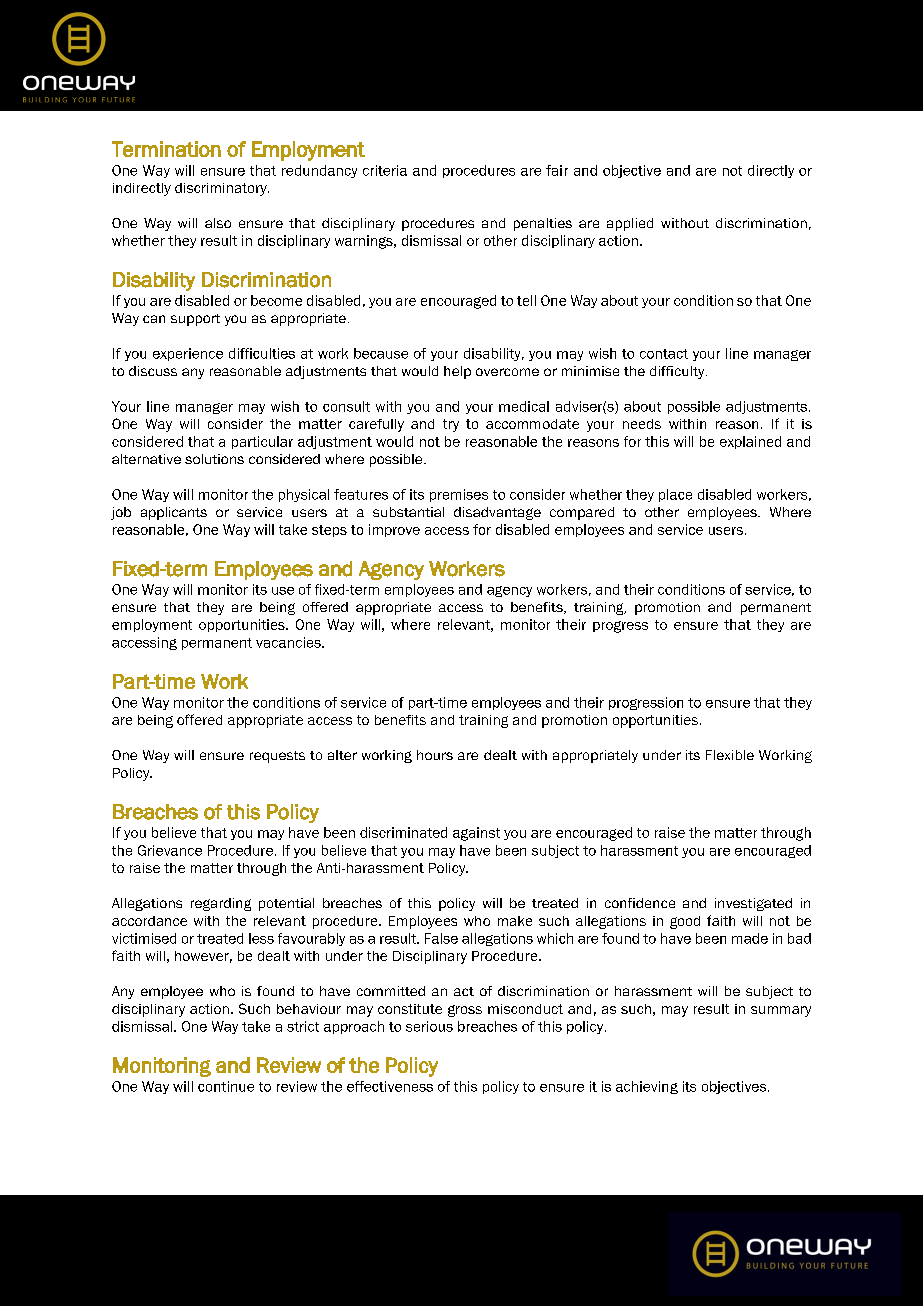 The width and height of the screenshot is (924, 1308). Describe the element at coordinates (630, 224) in the screenshot. I see `applied` at that location.
